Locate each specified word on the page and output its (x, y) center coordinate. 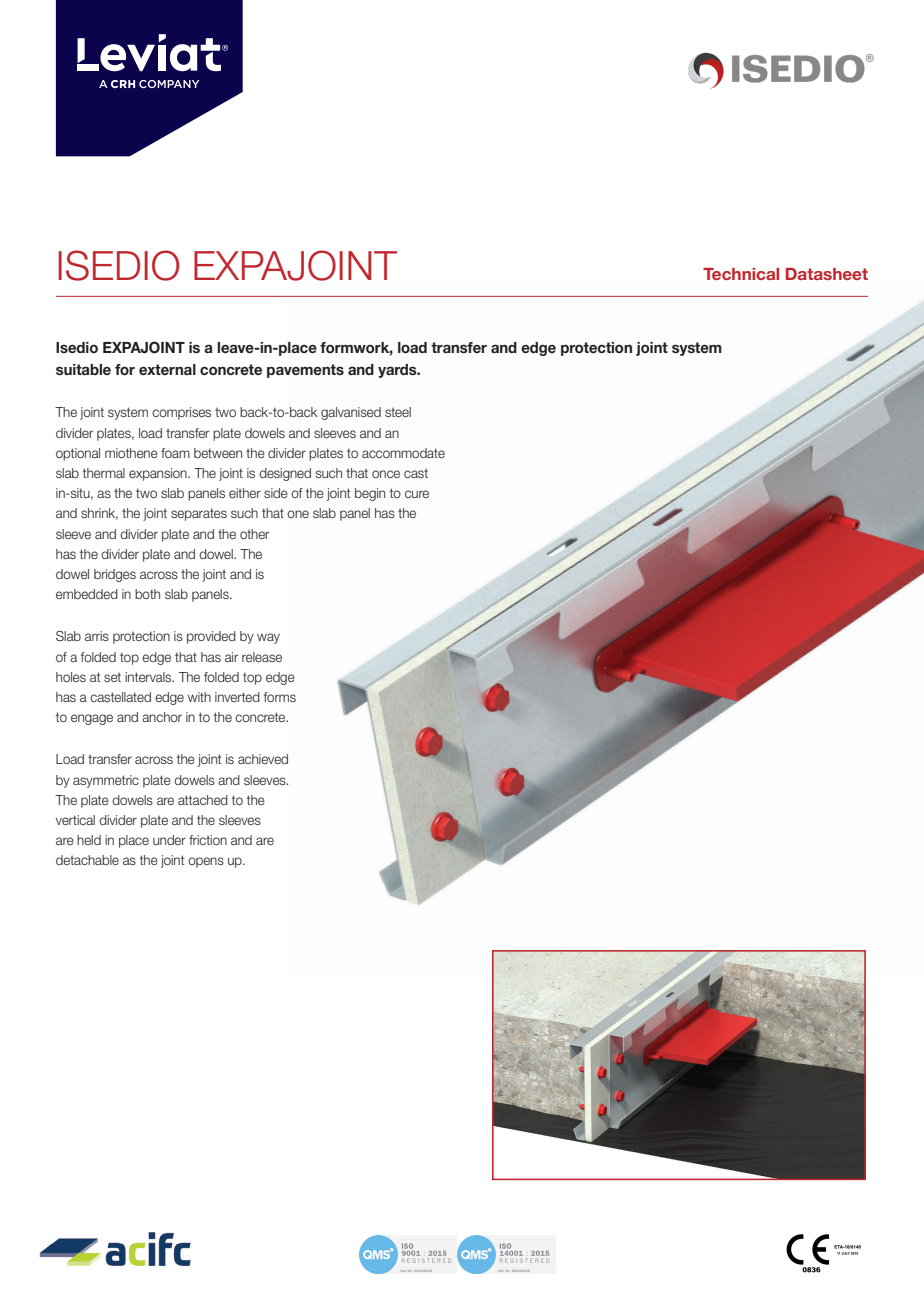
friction (208, 840)
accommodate (403, 453)
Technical (741, 274)
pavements (305, 371)
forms (280, 697)
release (262, 657)
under (169, 840)
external (167, 369)
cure (417, 494)
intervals (149, 677)
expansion (159, 474)
